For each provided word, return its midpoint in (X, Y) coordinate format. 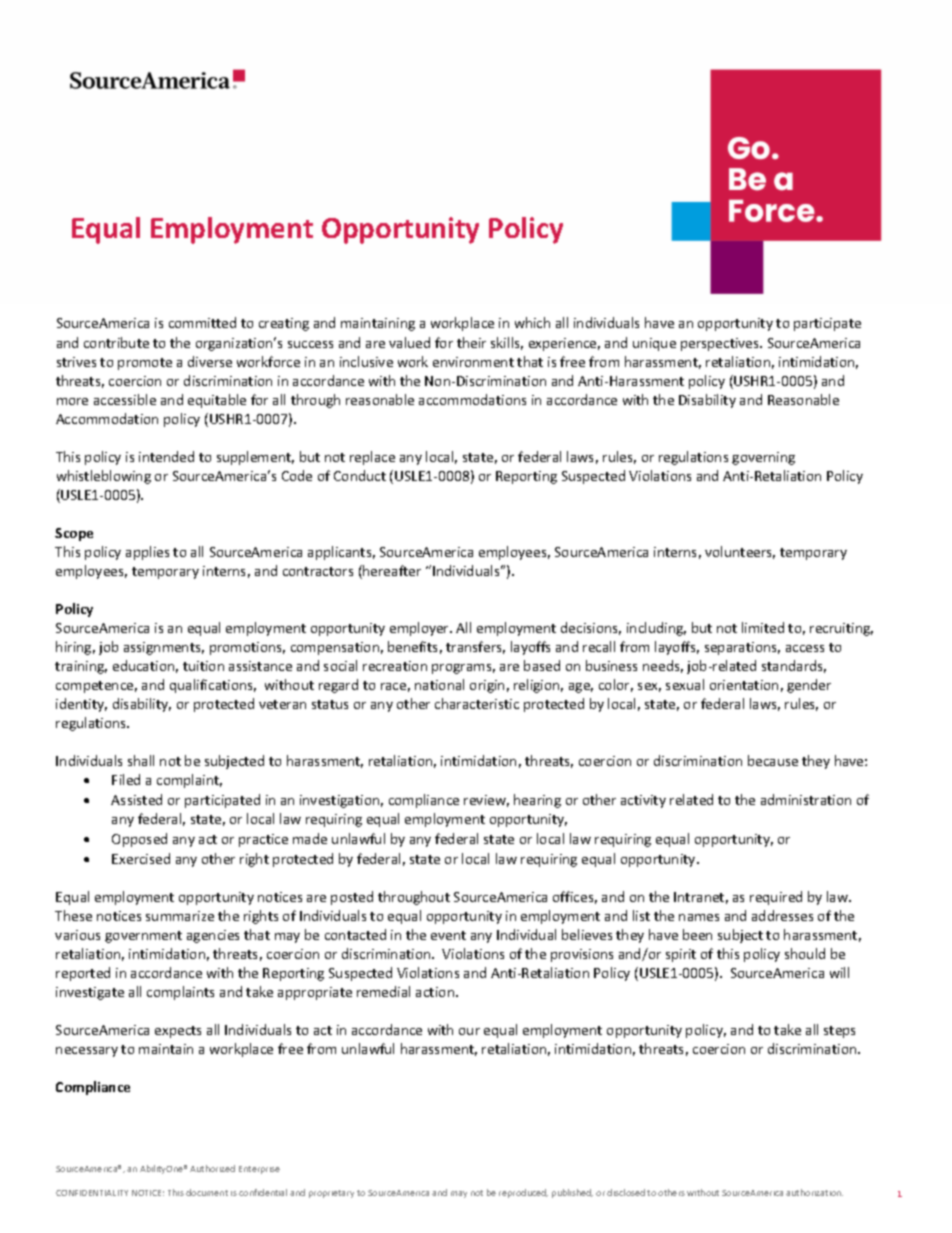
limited (763, 627)
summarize (180, 916)
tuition (203, 666)
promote (145, 364)
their (471, 342)
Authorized (212, 1168)
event (448, 935)
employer (420, 629)
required (776, 898)
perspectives (721, 344)
